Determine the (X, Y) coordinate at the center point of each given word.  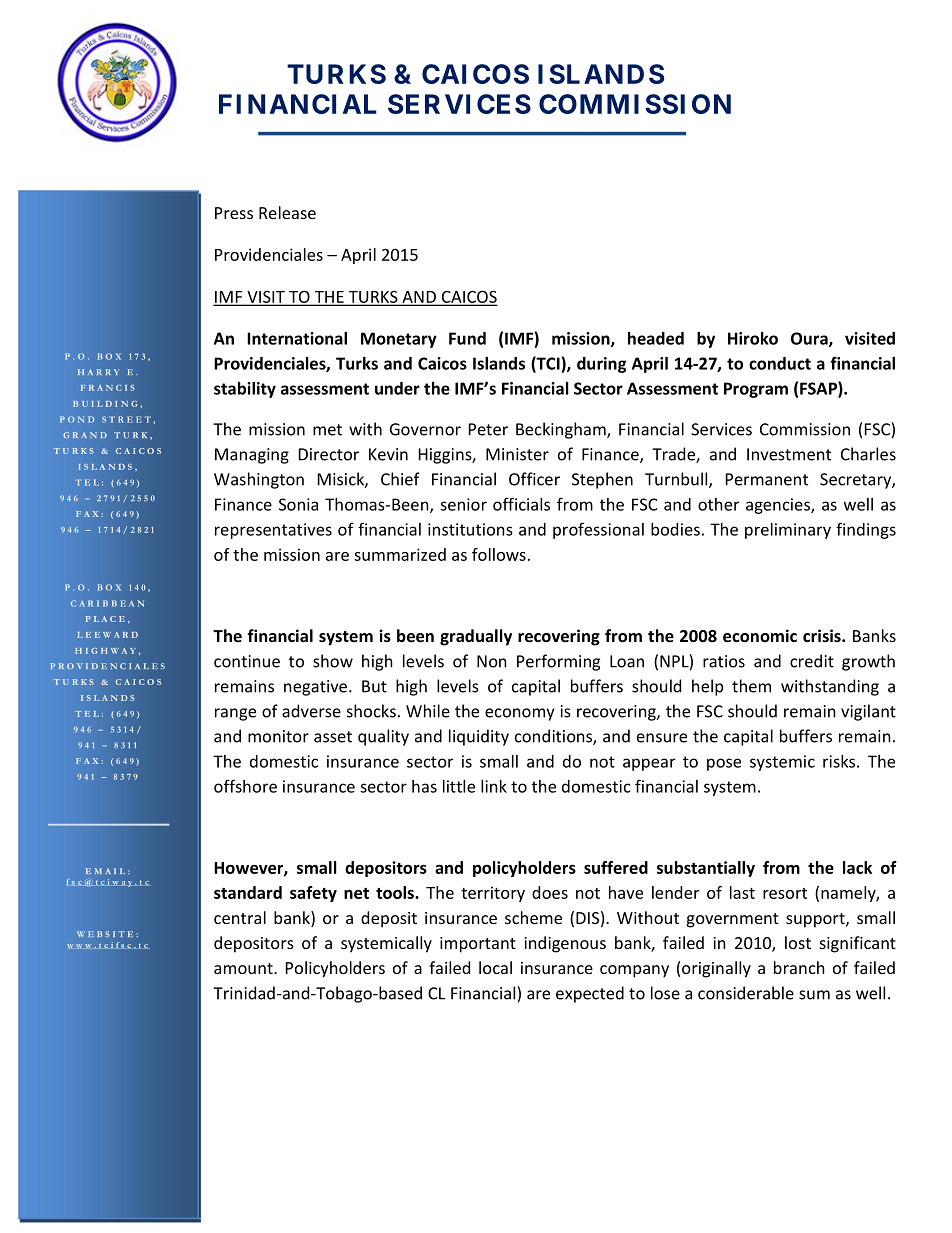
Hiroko (753, 338)
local (495, 967)
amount (244, 968)
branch (799, 967)
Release (287, 212)
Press (234, 213)
